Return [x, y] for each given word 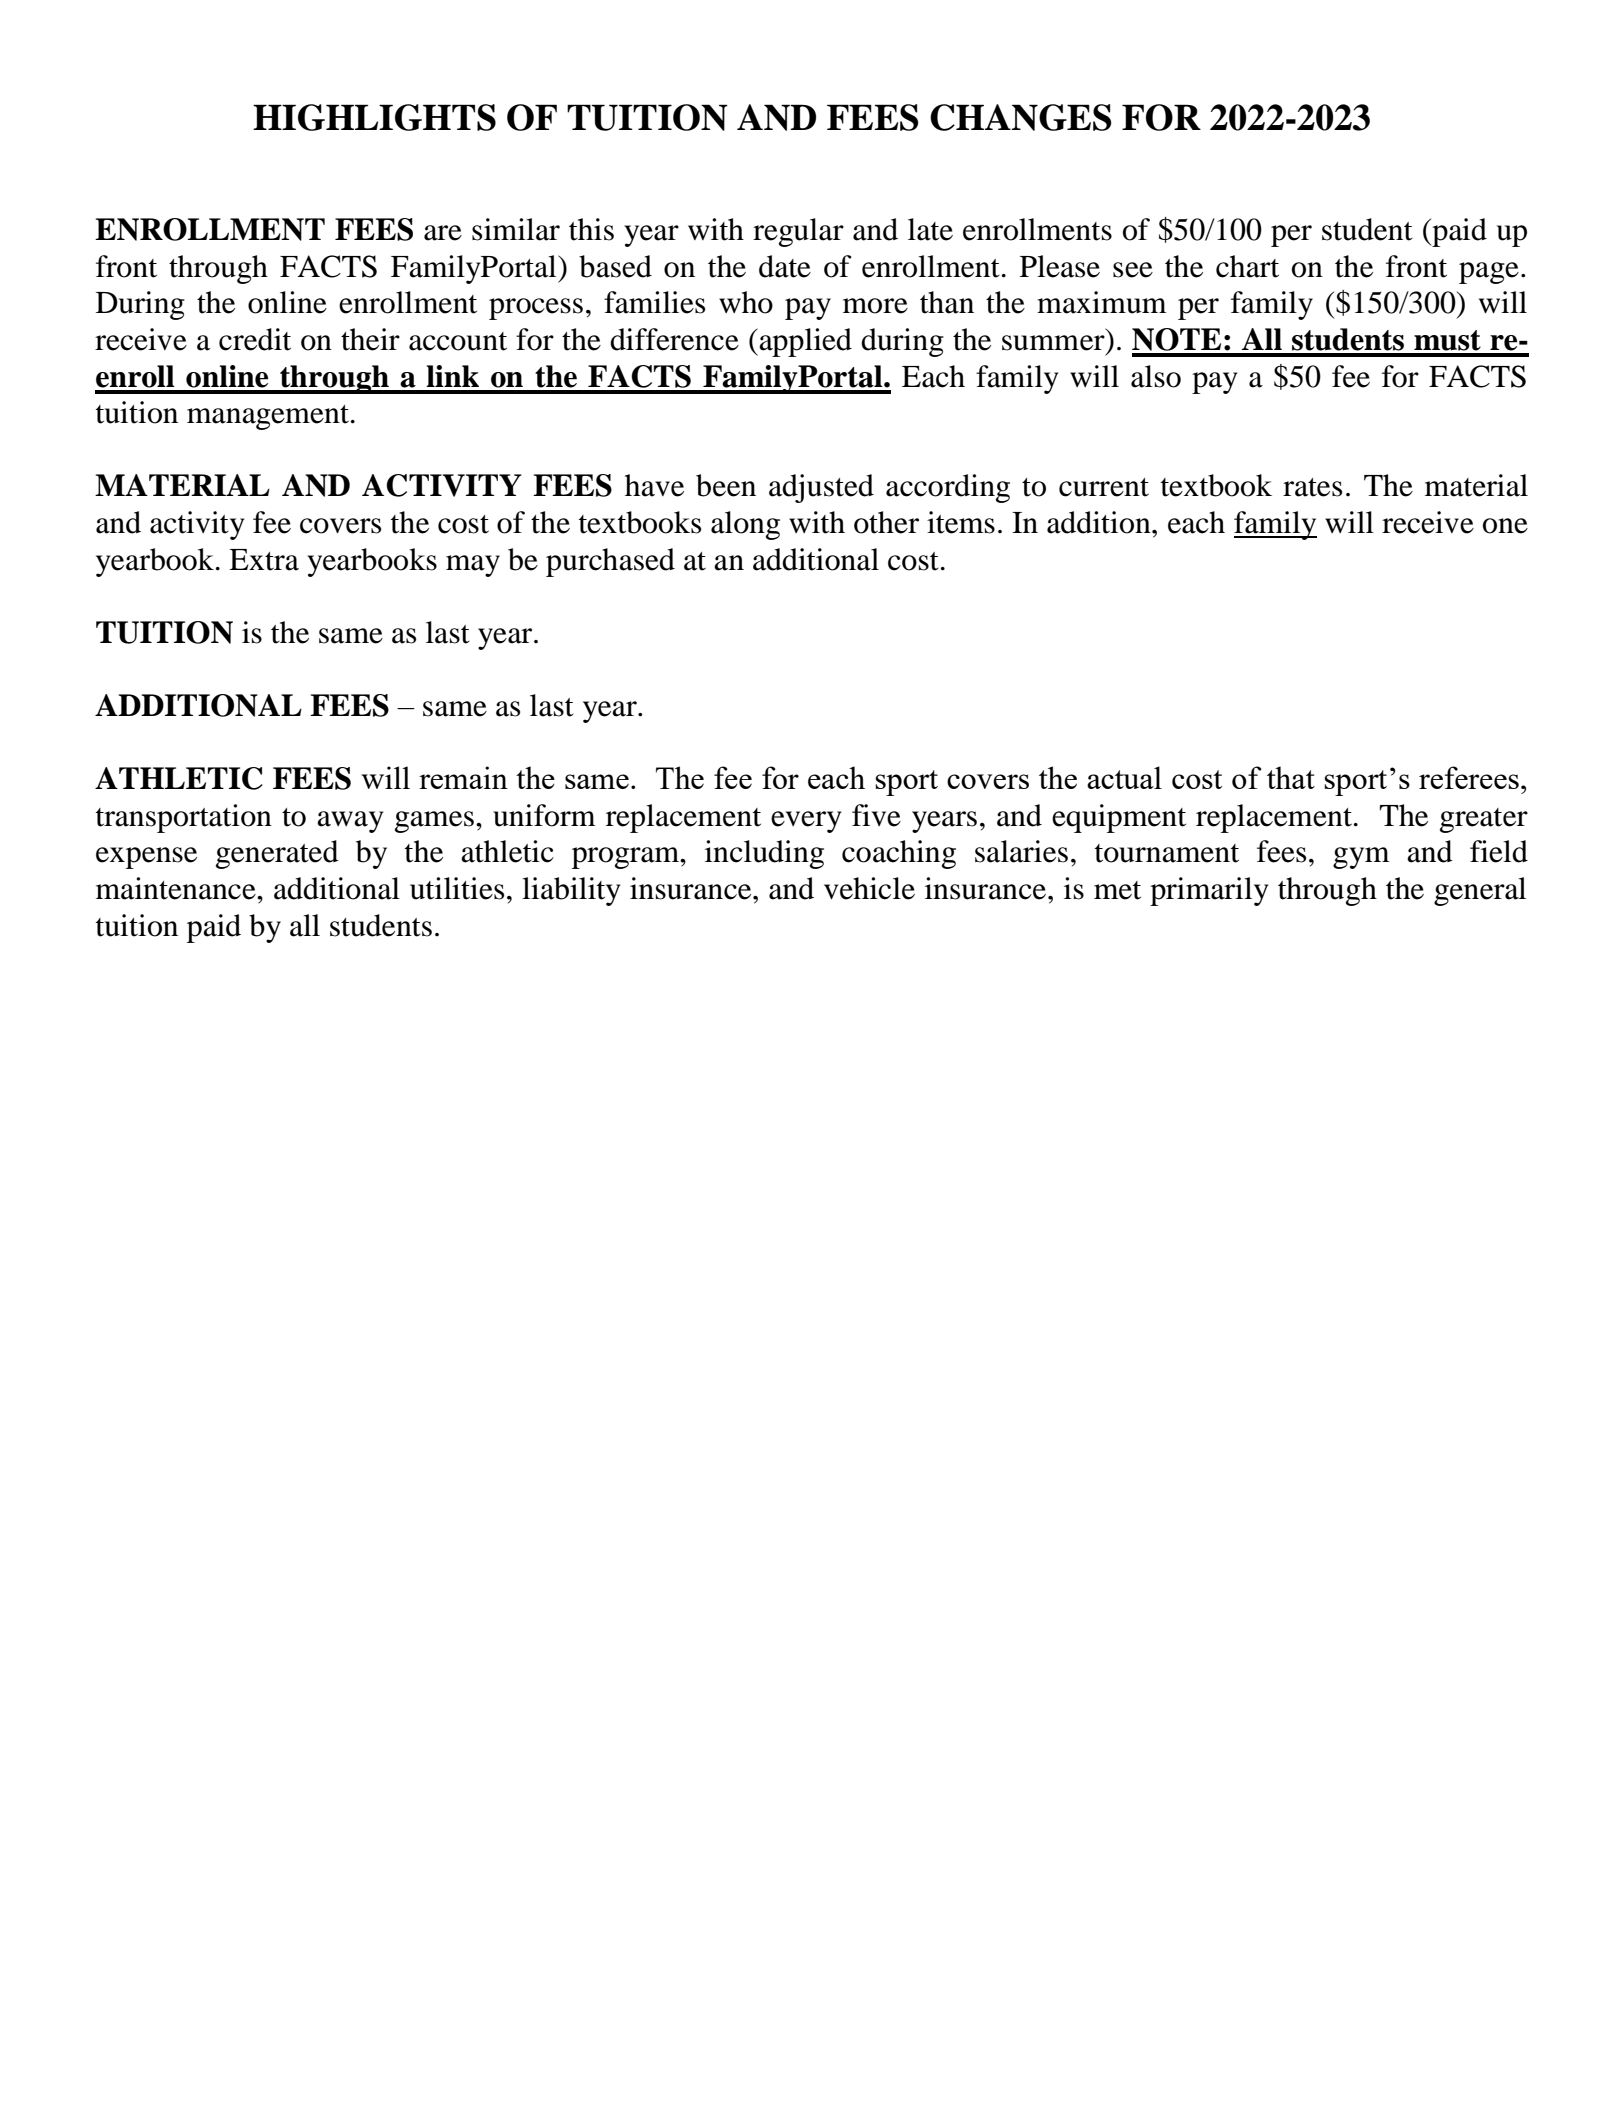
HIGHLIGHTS [374, 117]
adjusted [821, 488]
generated [277, 854]
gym [1361, 858]
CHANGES [1021, 117]
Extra [264, 560]
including [764, 854]
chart [1247, 266]
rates [1312, 487]
